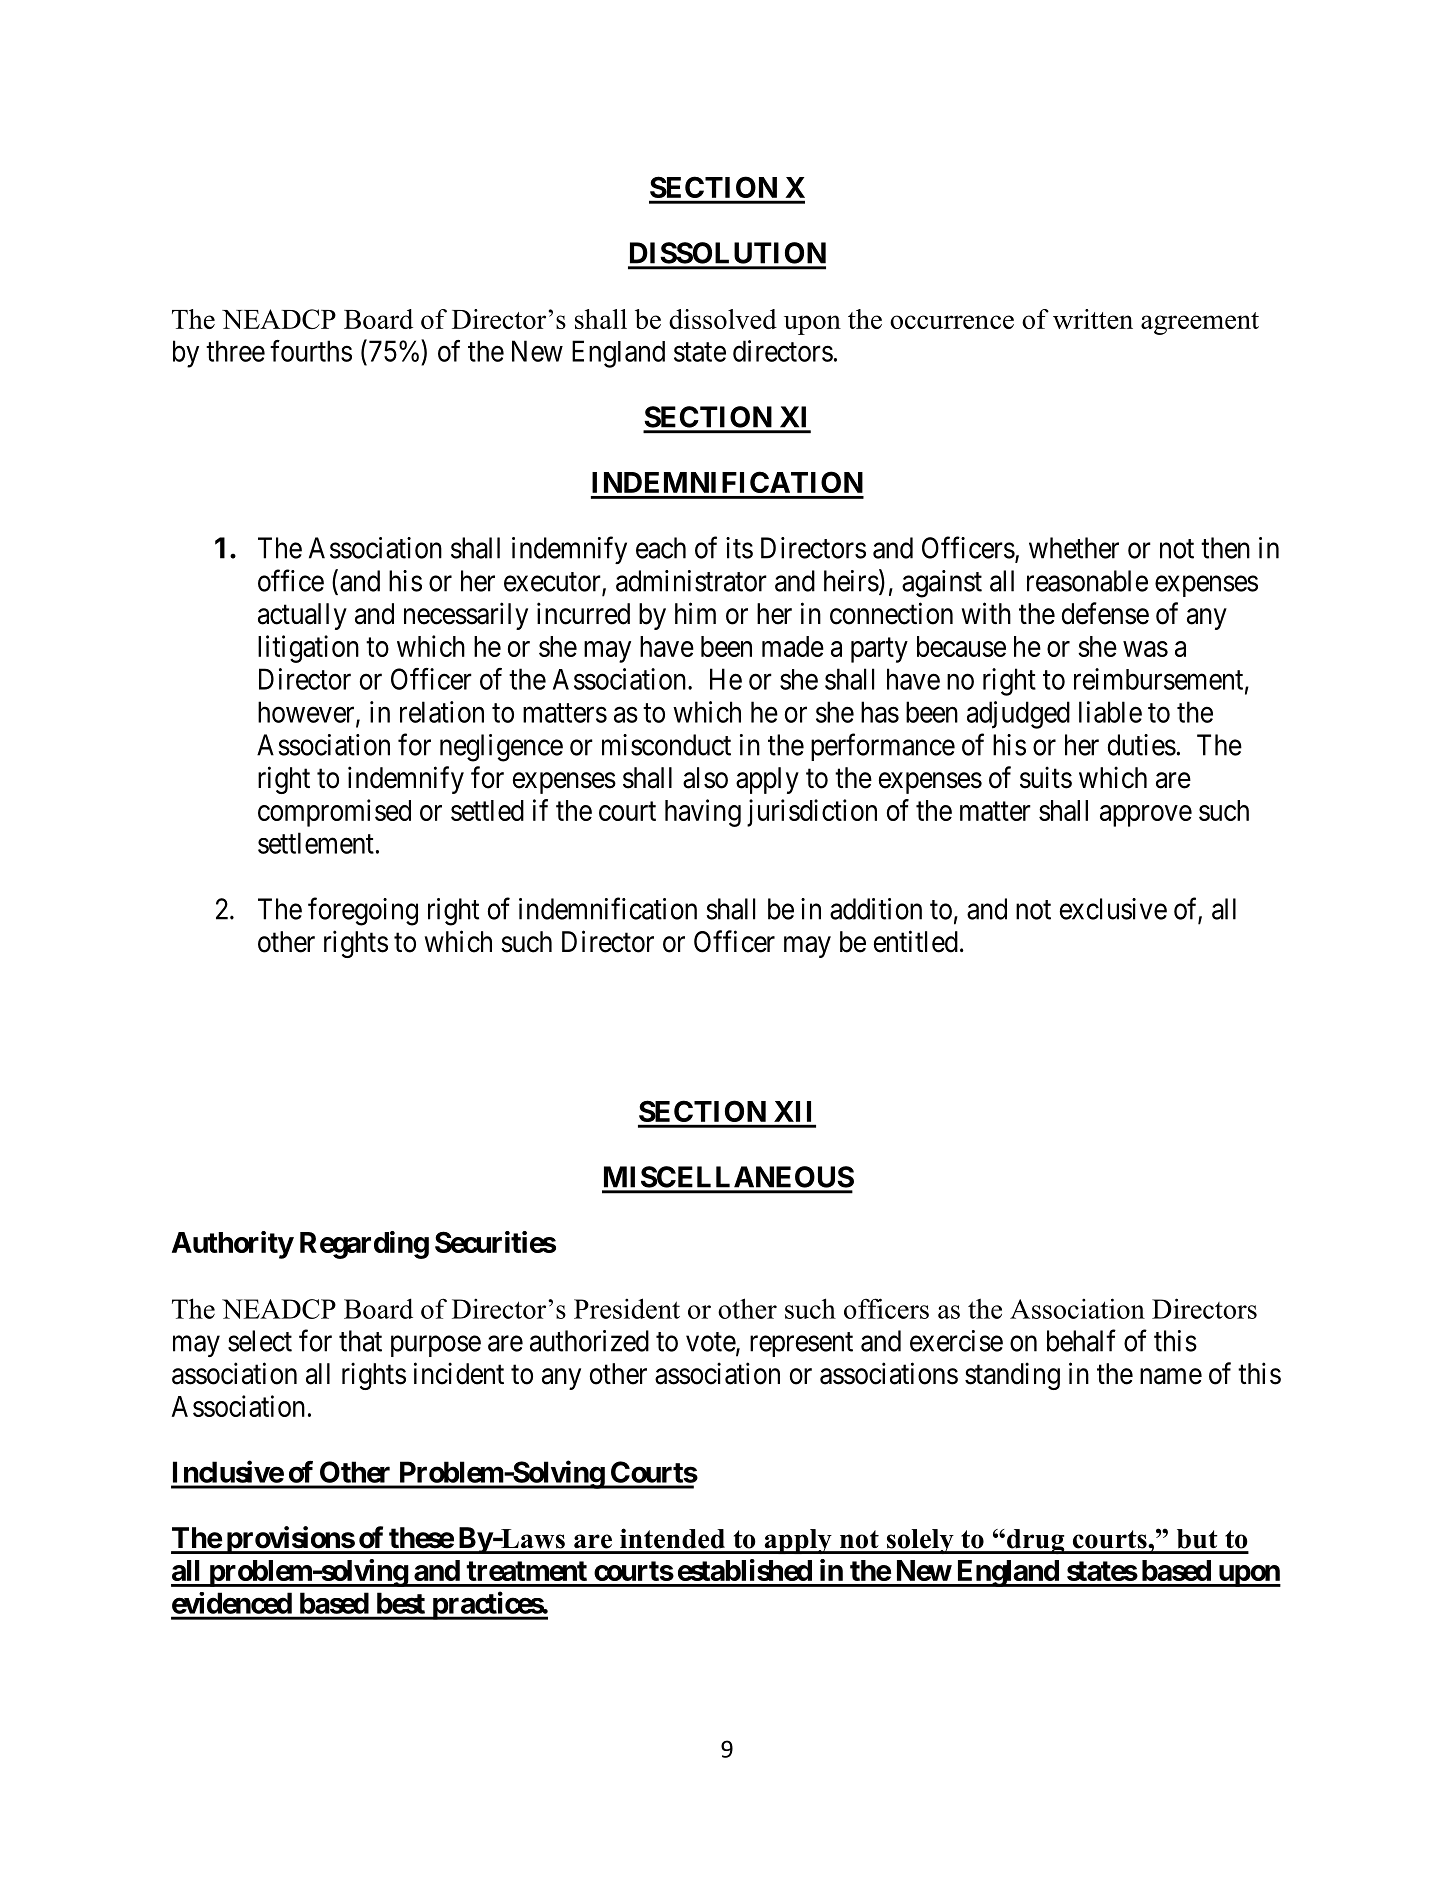  Describe the element at coordinates (363, 911) in the screenshot. I see `foregoing` at that location.
